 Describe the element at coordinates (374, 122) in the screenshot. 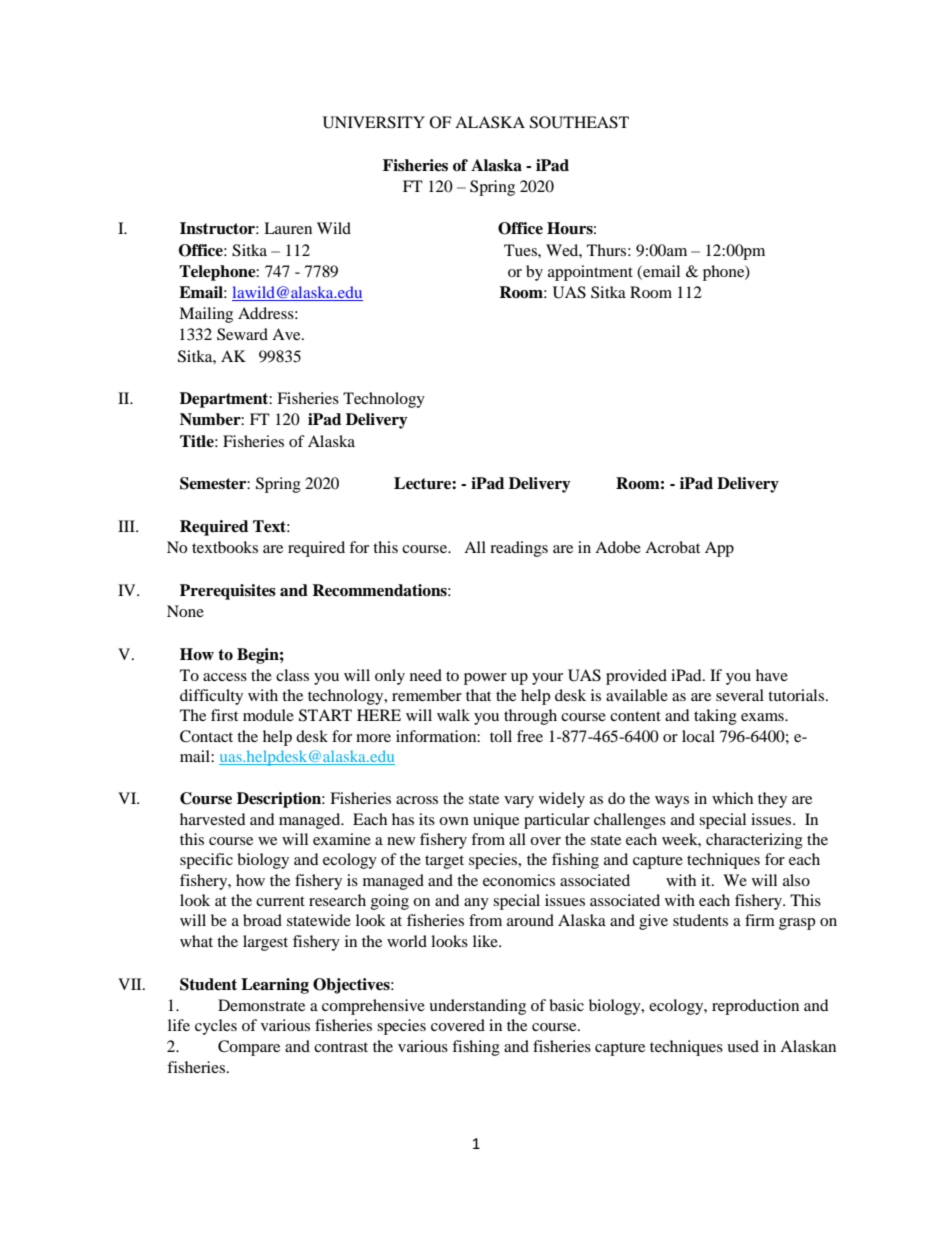

I see `UNIVERSITY` at that location.
